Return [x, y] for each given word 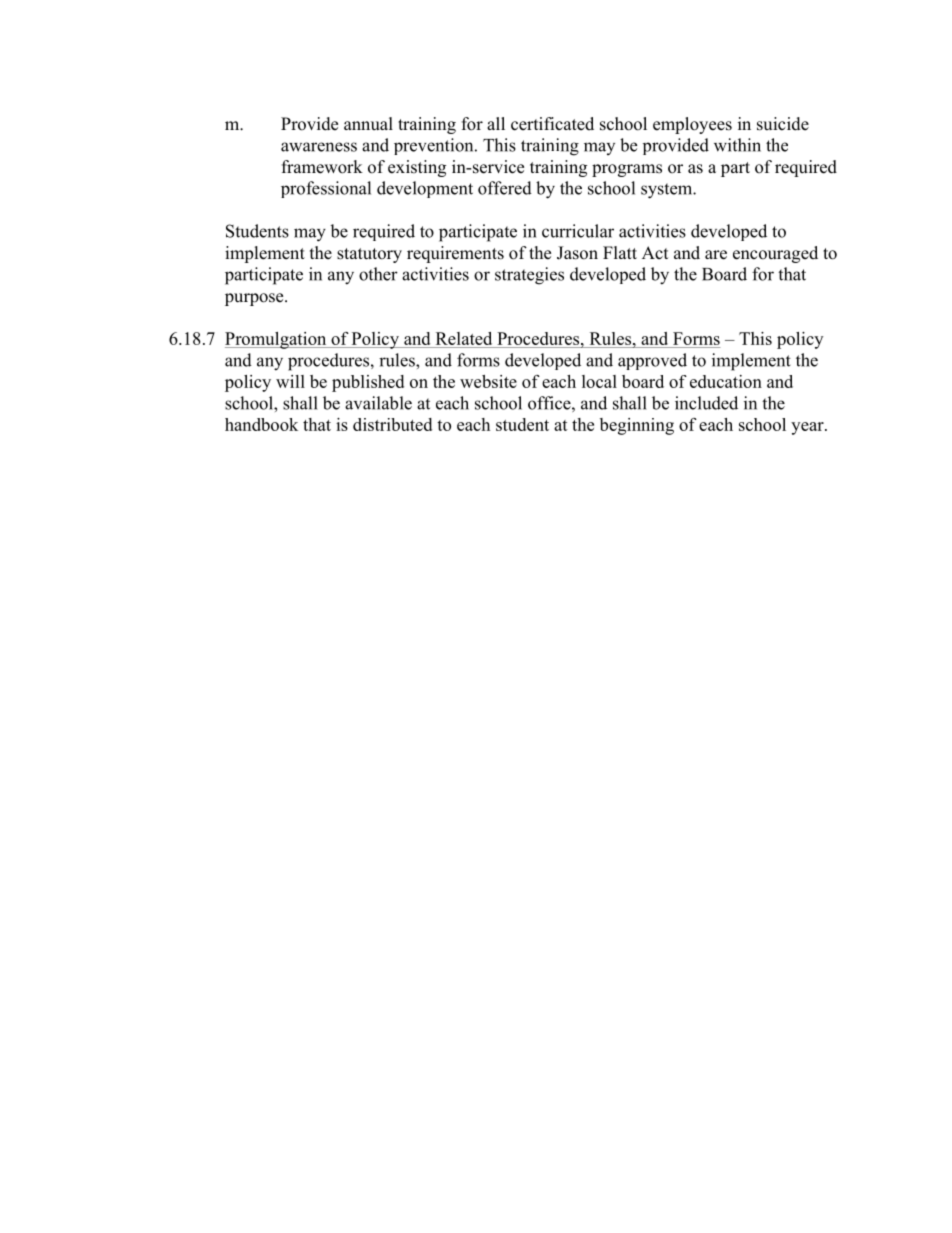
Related [464, 340]
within [737, 145]
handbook [261, 424]
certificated [552, 124]
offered [505, 188]
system [668, 191]
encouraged [775, 254]
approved [652, 361]
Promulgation [277, 340]
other [378, 274]
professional [326, 189]
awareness [319, 147]
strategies [529, 276]
